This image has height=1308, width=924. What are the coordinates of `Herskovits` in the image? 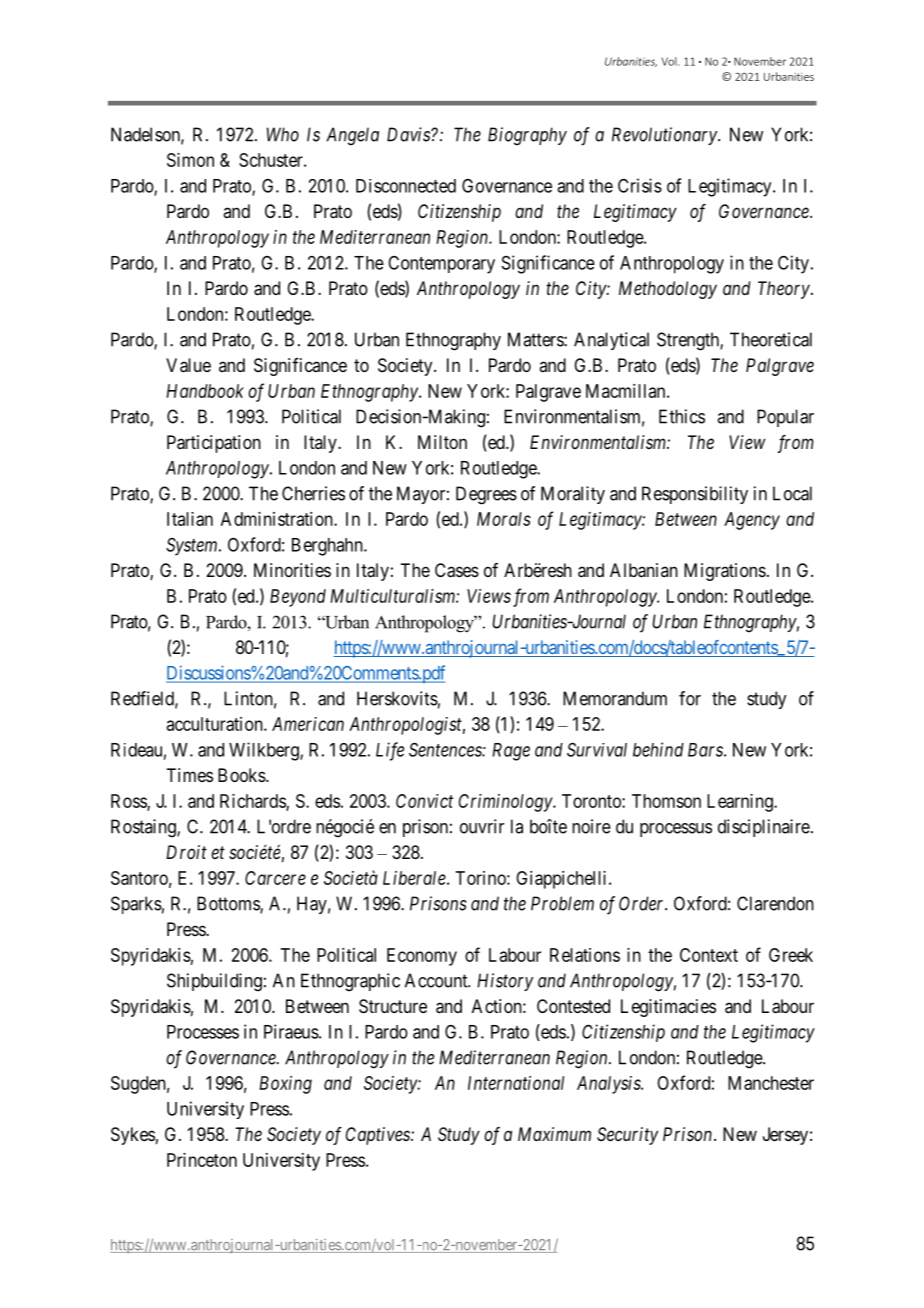 It's located at (397, 698).
